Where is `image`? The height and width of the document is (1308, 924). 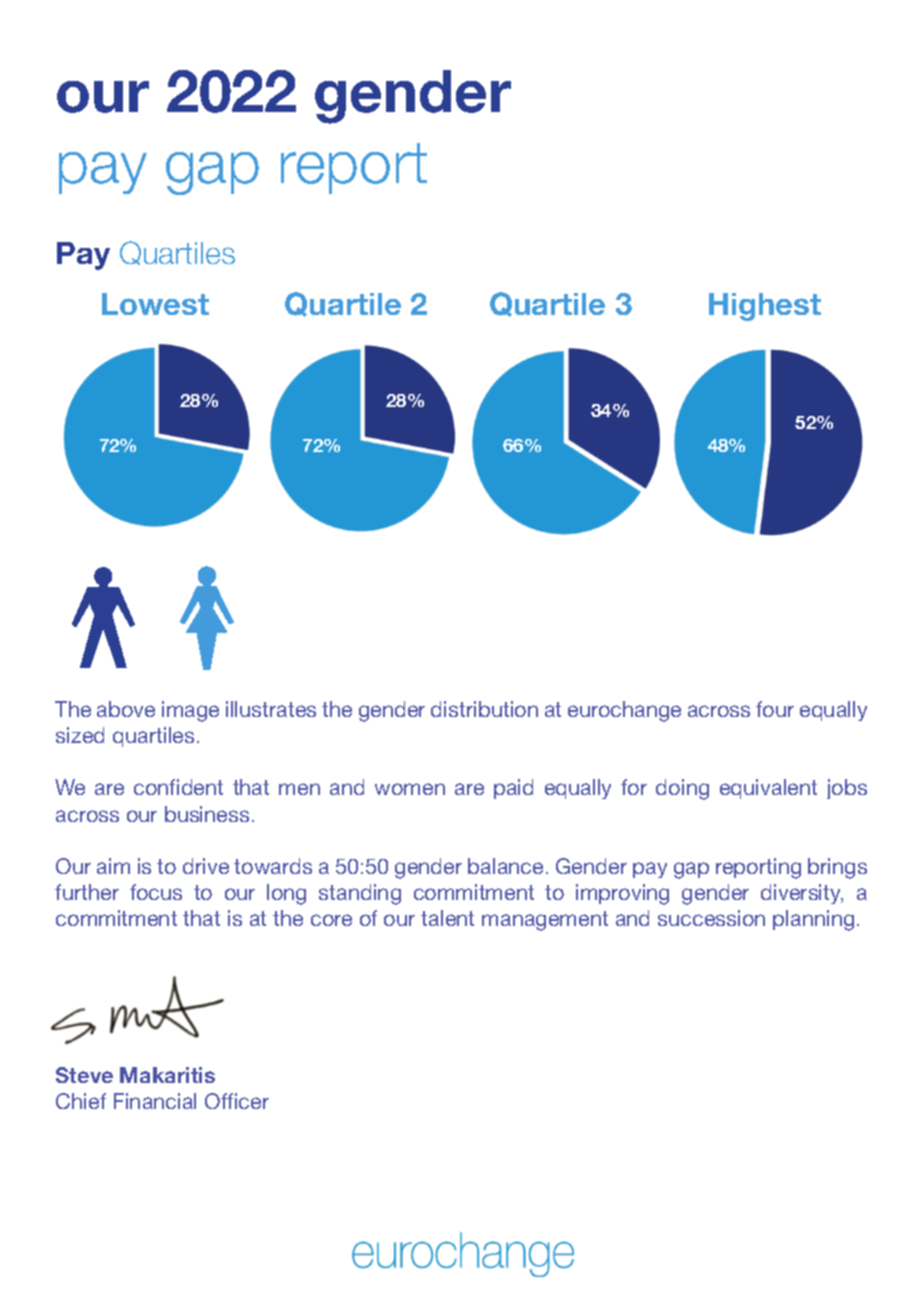 image is located at coordinates (190, 711).
